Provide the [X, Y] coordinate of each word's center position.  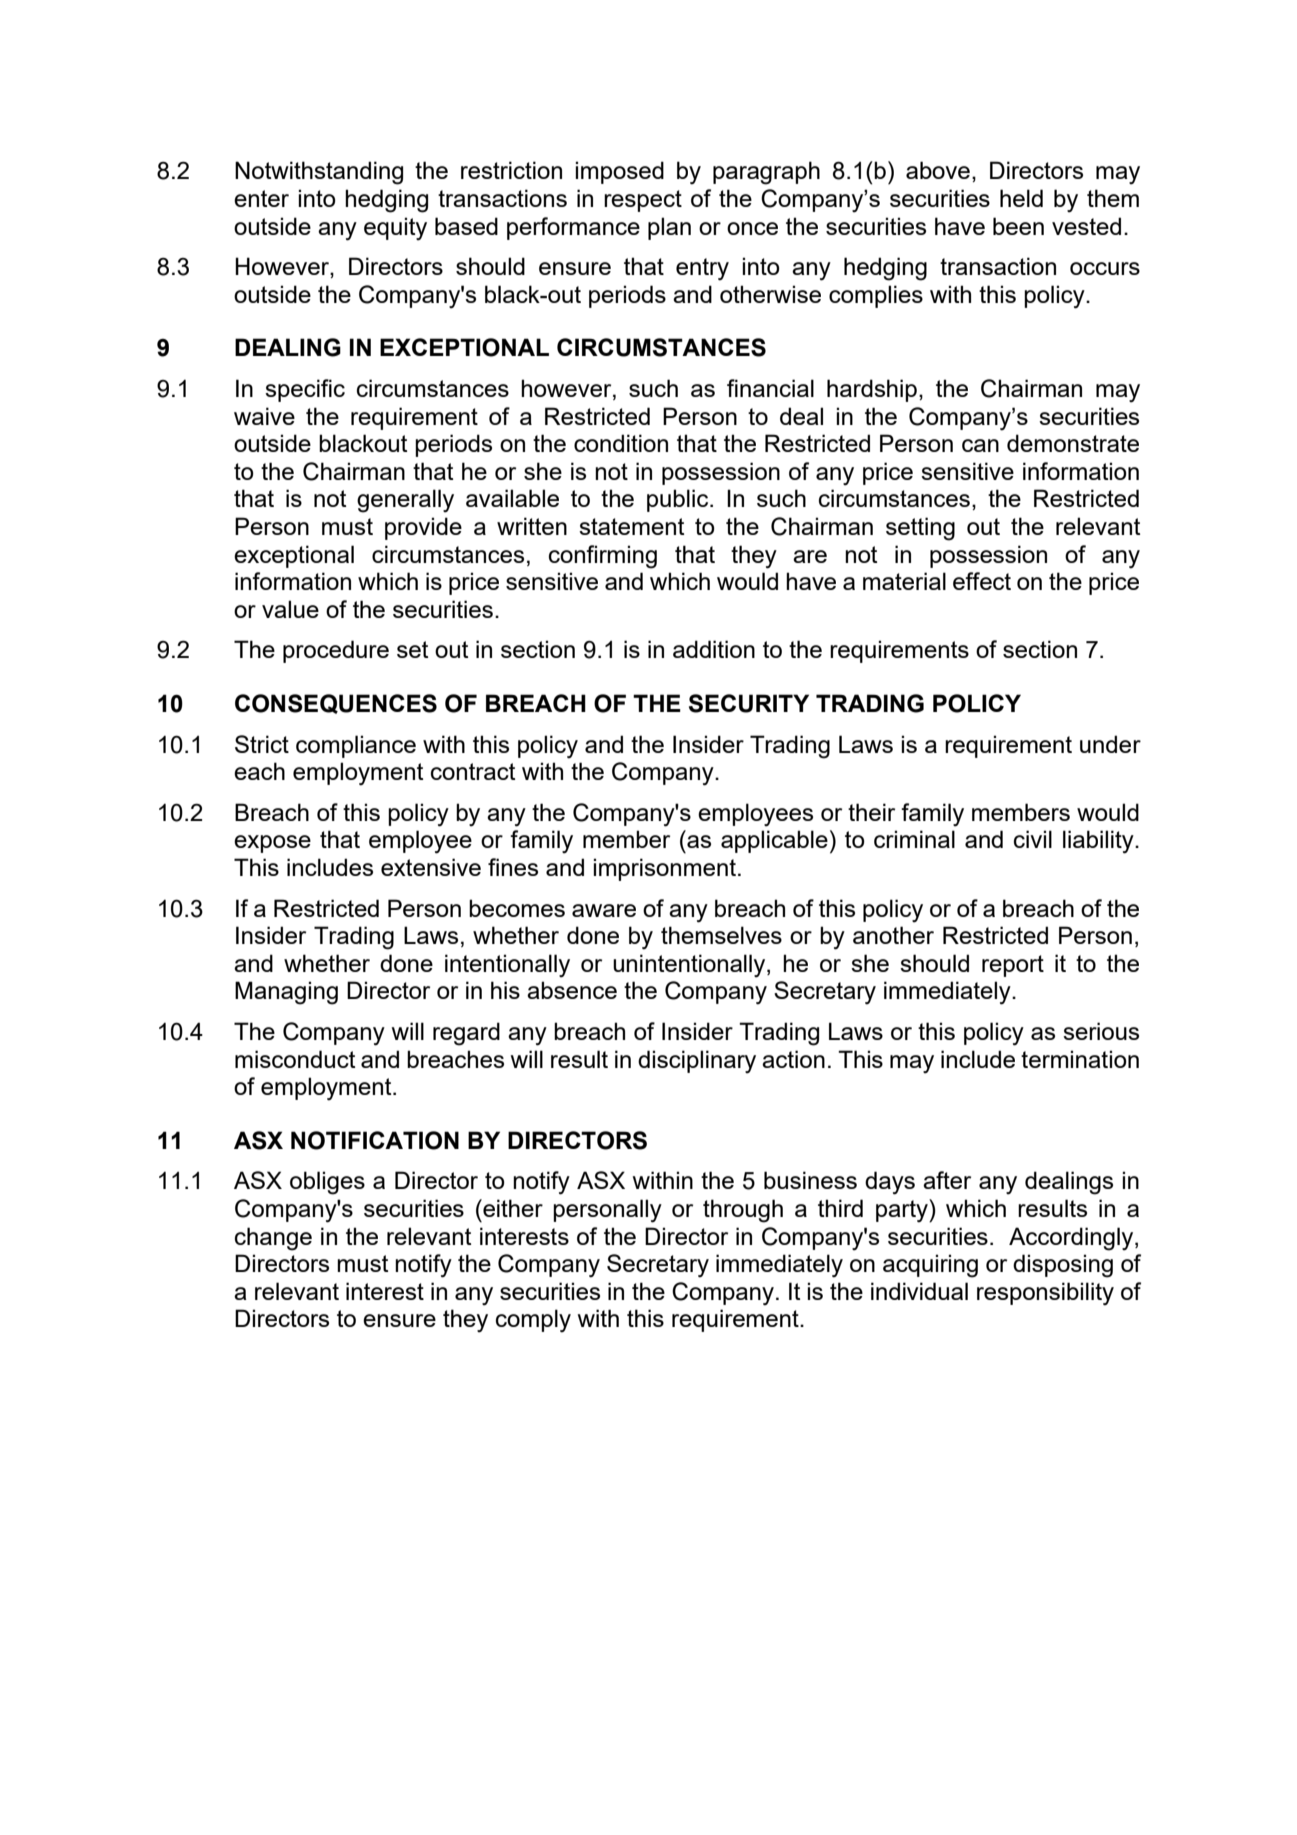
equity [395, 229]
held [1021, 198]
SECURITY [749, 703]
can [980, 445]
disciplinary [697, 1062]
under [1110, 744]
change [273, 1239]
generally [405, 501]
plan [669, 228]
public [679, 500]
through [743, 1211]
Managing [286, 993]
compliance [356, 746]
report [1013, 966]
